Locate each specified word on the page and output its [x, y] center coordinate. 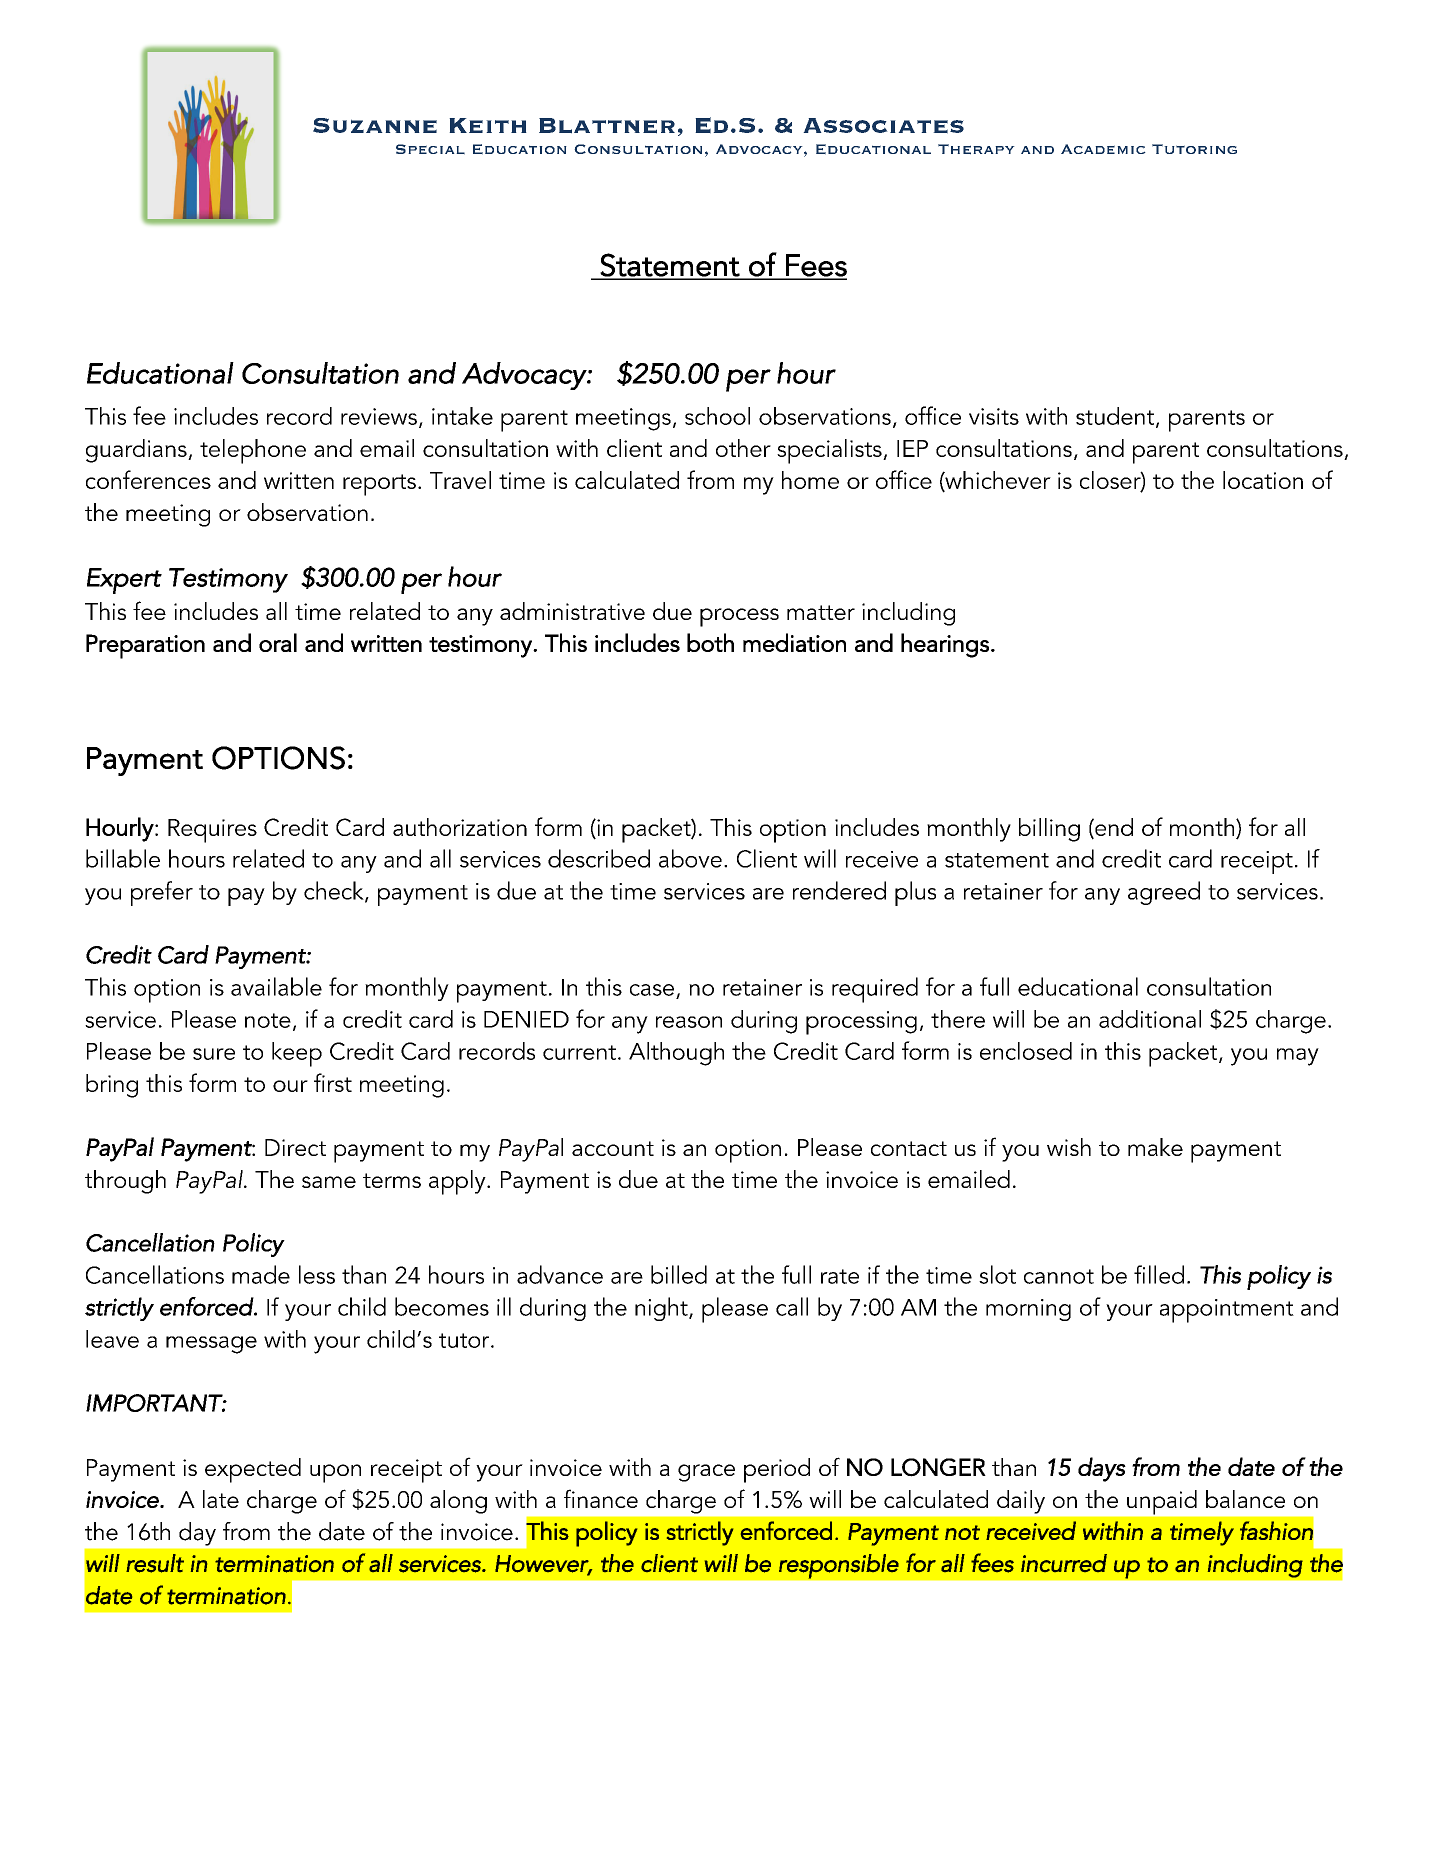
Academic [1103, 149]
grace [706, 1473]
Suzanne [375, 125]
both [710, 642]
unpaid [1162, 1502]
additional [1150, 1019]
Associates [883, 126]
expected [253, 1470]
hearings [945, 645]
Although [676, 1054]
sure [214, 1054]
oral [278, 642]
